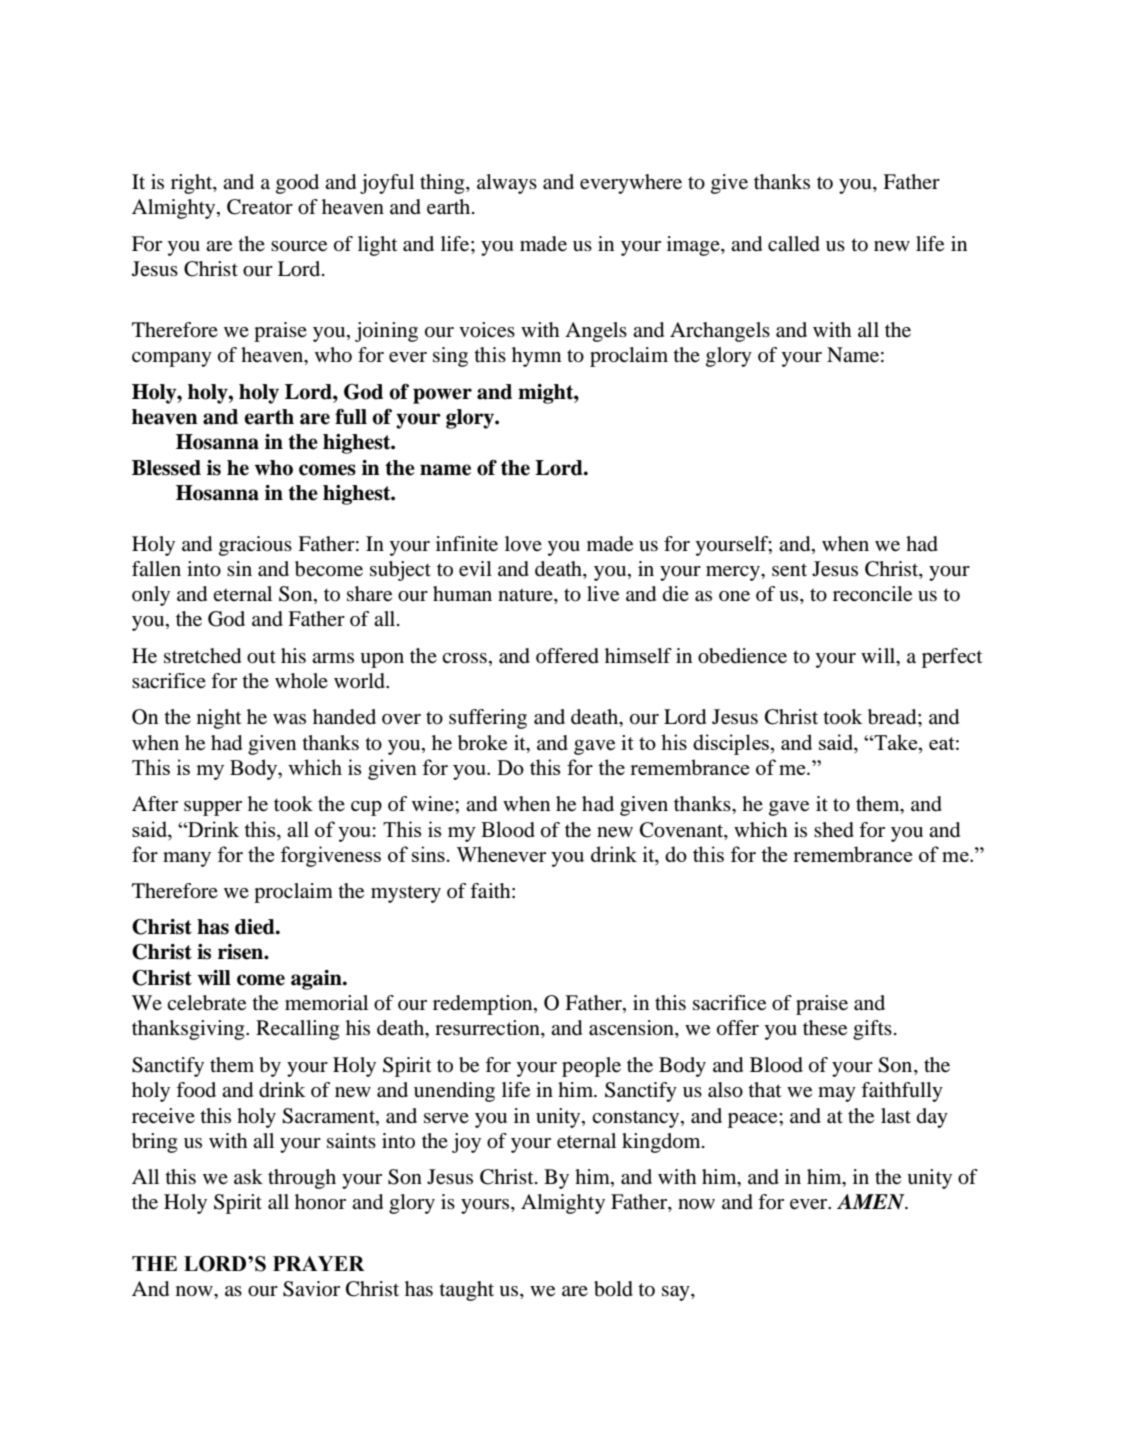  Describe the element at coordinates (260, 207) in the screenshot. I see `Creator` at that location.
